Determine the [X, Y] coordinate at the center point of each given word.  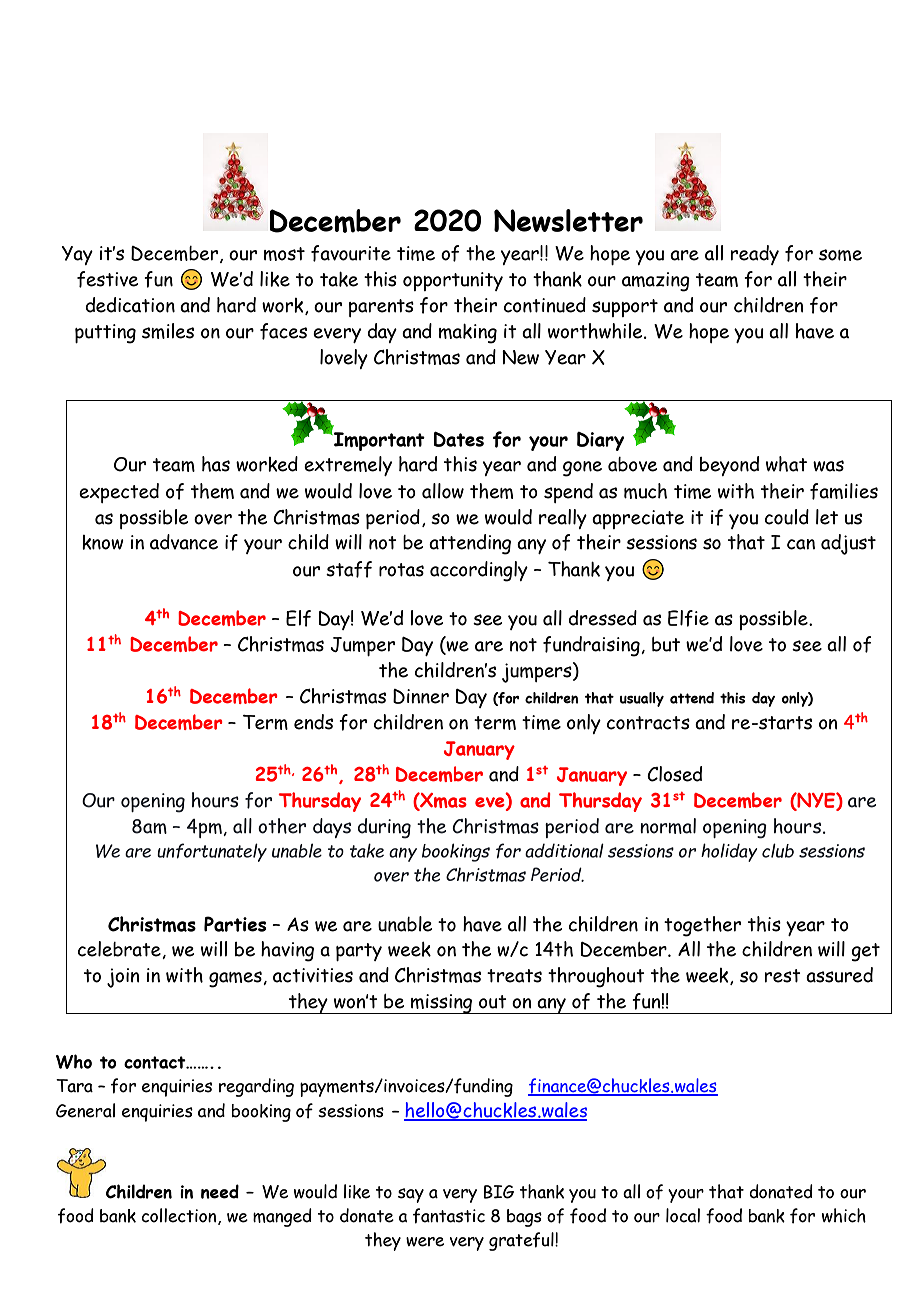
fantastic [449, 1216]
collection [180, 1216]
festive [107, 279]
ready [754, 255]
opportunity [453, 281]
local [683, 1215]
